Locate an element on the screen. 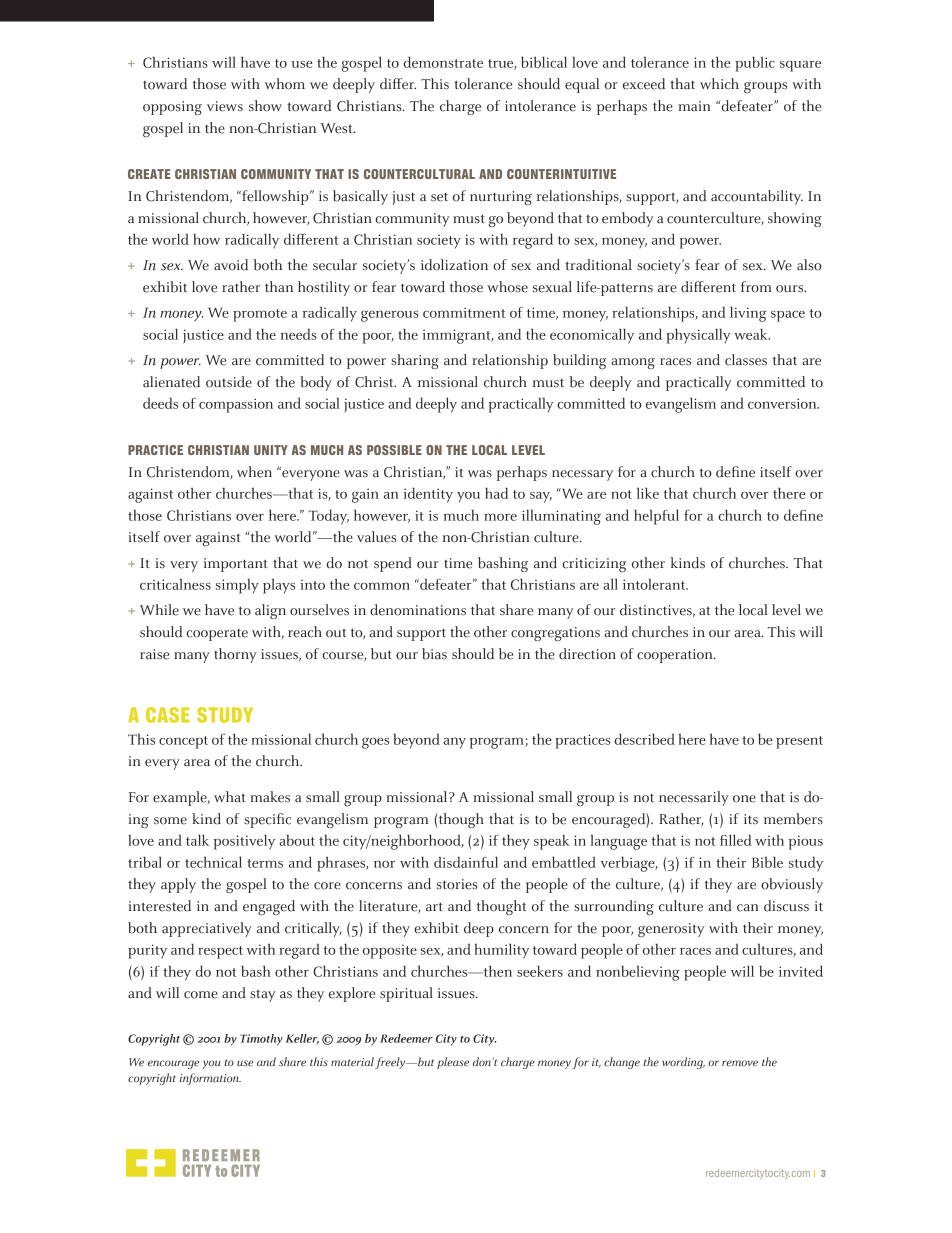 The height and width of the screenshot is (1233, 952). views is located at coordinates (225, 106).
